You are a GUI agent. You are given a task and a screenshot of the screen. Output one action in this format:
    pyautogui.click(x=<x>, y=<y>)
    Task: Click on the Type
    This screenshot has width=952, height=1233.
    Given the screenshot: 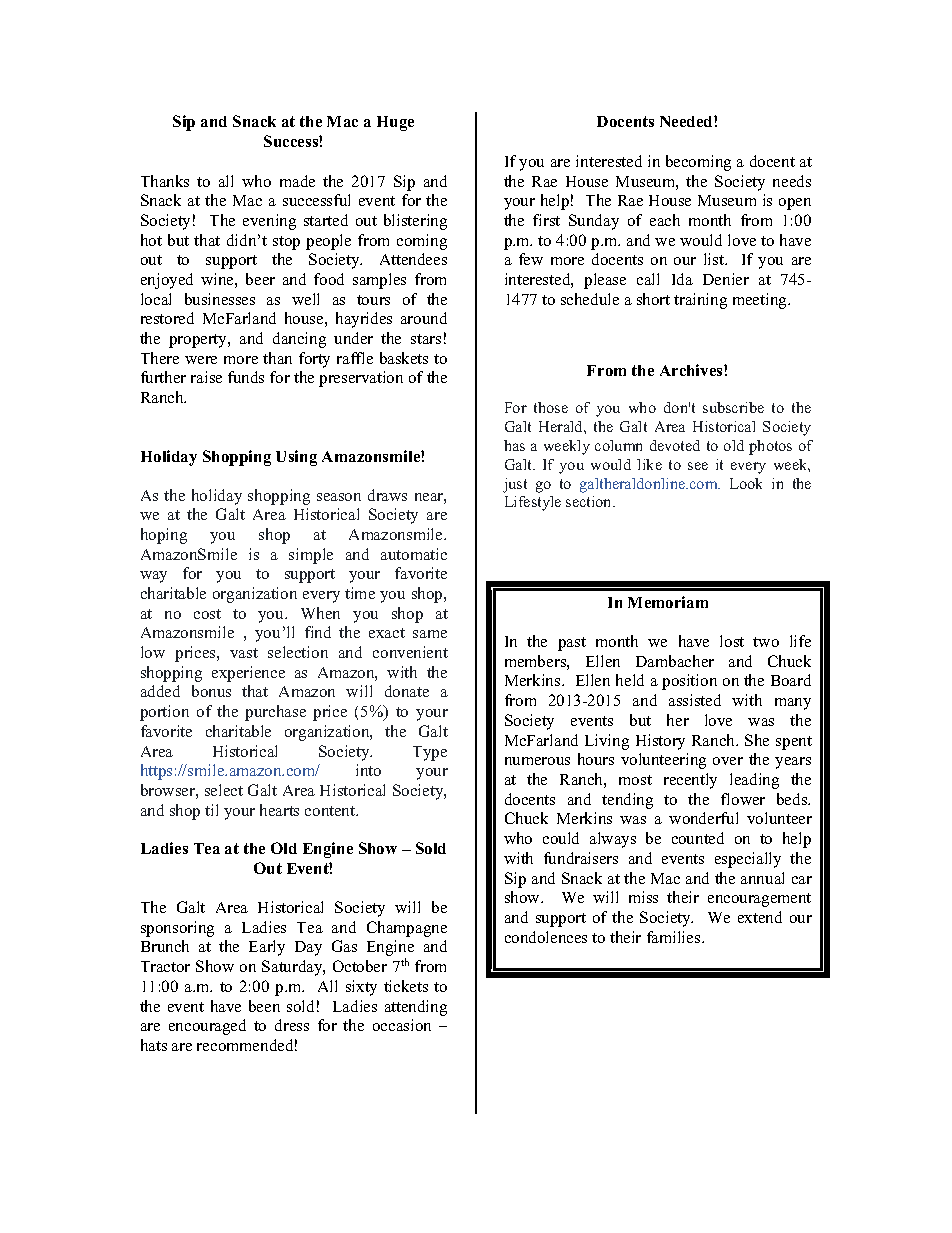 What is the action you would take?
    pyautogui.click(x=430, y=753)
